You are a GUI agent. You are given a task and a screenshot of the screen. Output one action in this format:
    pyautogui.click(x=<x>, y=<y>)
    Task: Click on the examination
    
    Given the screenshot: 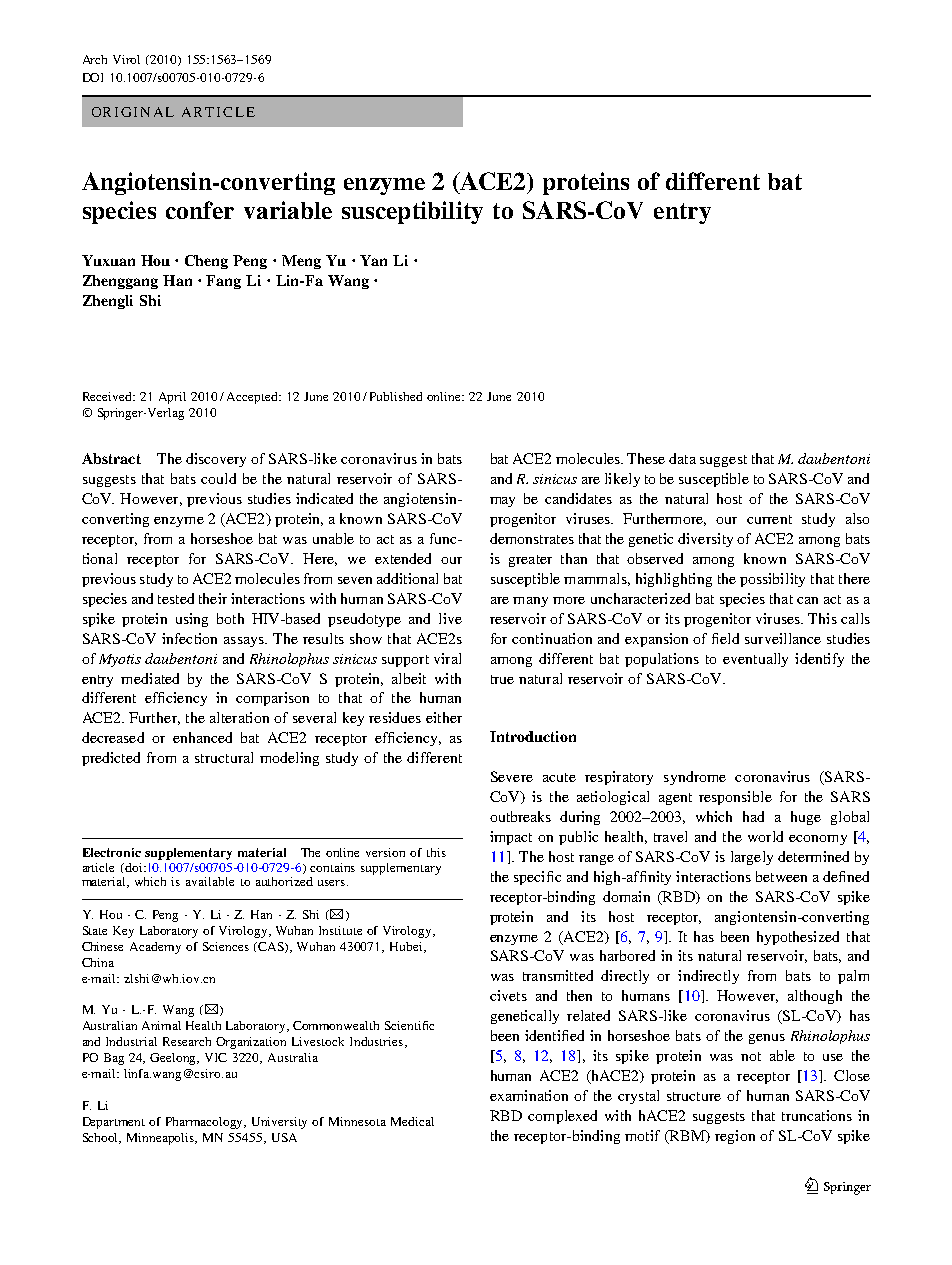 What is the action you would take?
    pyautogui.click(x=529, y=1095)
